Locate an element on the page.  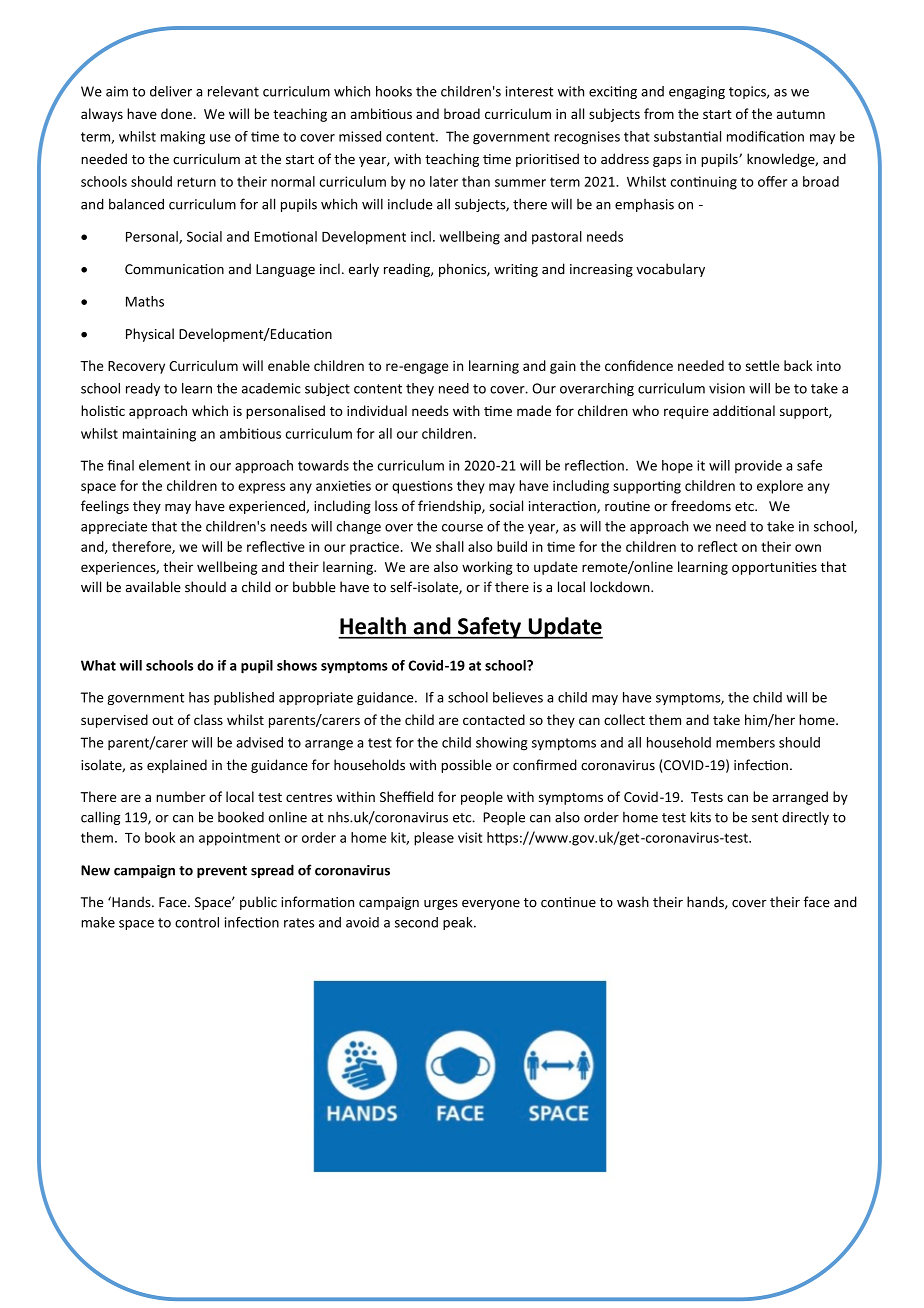
interest is located at coordinates (529, 91).
